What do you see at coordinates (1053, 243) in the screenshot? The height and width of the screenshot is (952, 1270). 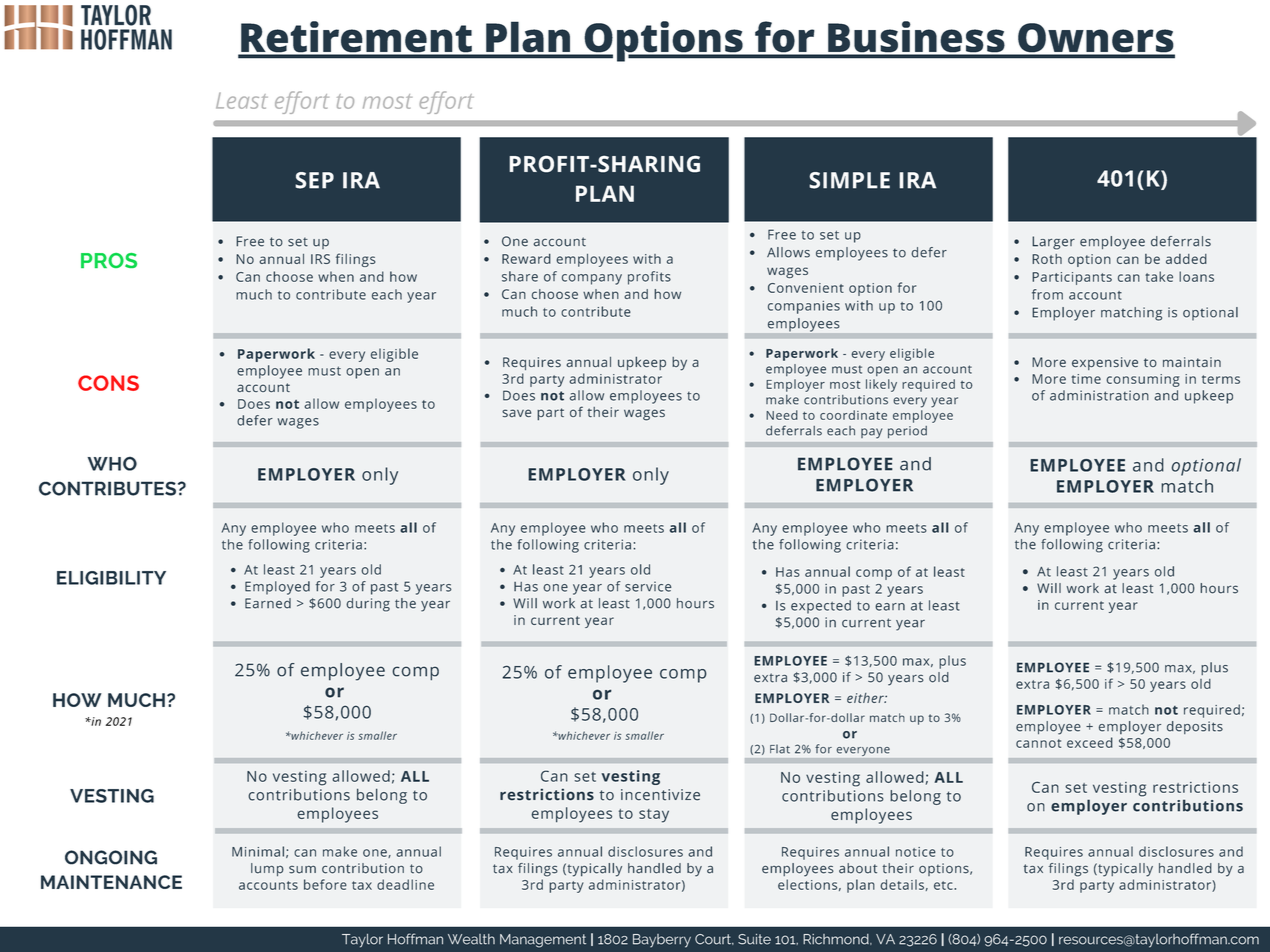 I see `Larger` at bounding box center [1053, 243].
